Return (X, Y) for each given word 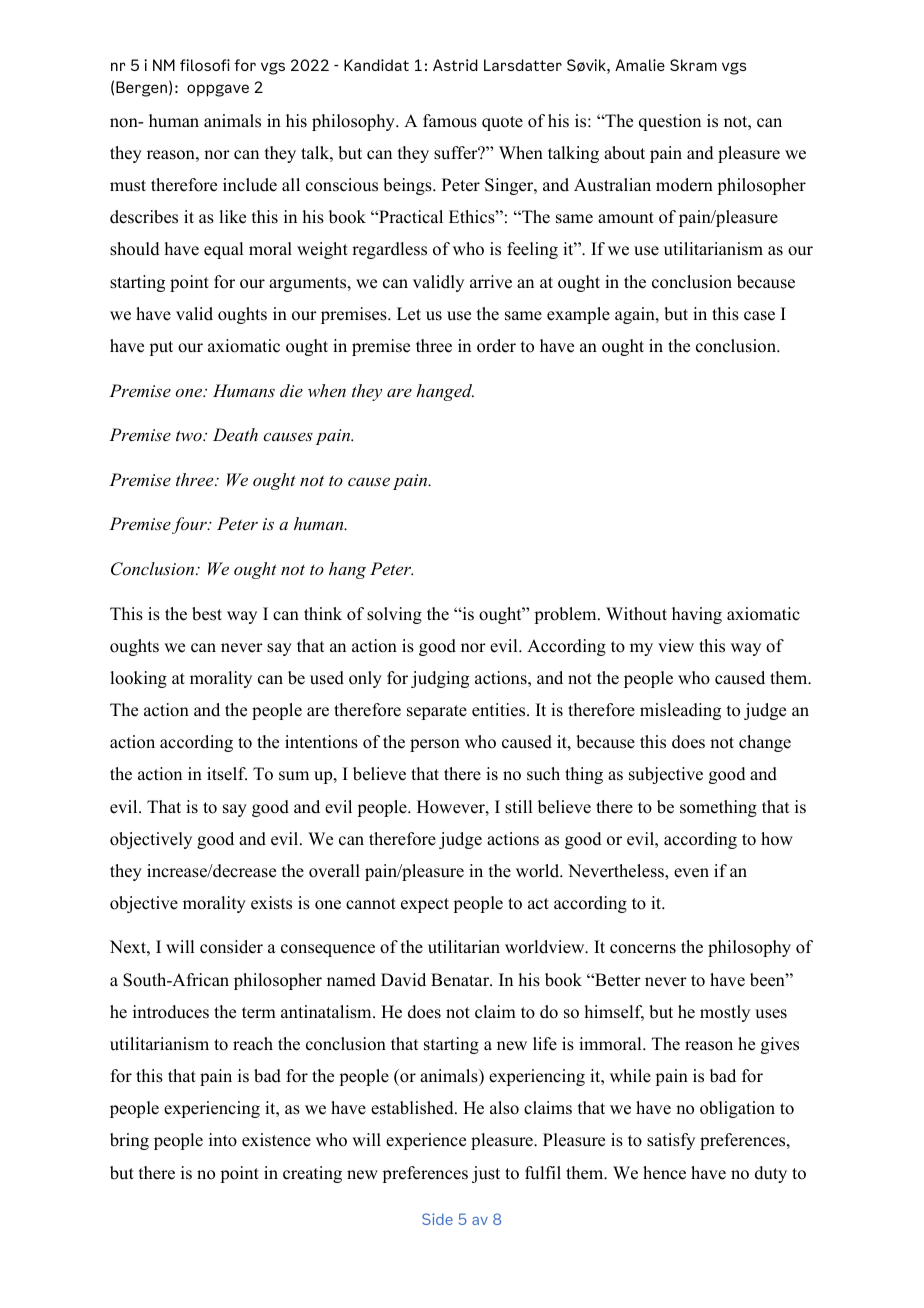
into (223, 1140)
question (670, 122)
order (496, 346)
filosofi (205, 65)
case (759, 316)
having (697, 615)
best (207, 614)
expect (425, 905)
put (161, 348)
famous (450, 121)
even (691, 873)
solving (394, 615)
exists (271, 903)
